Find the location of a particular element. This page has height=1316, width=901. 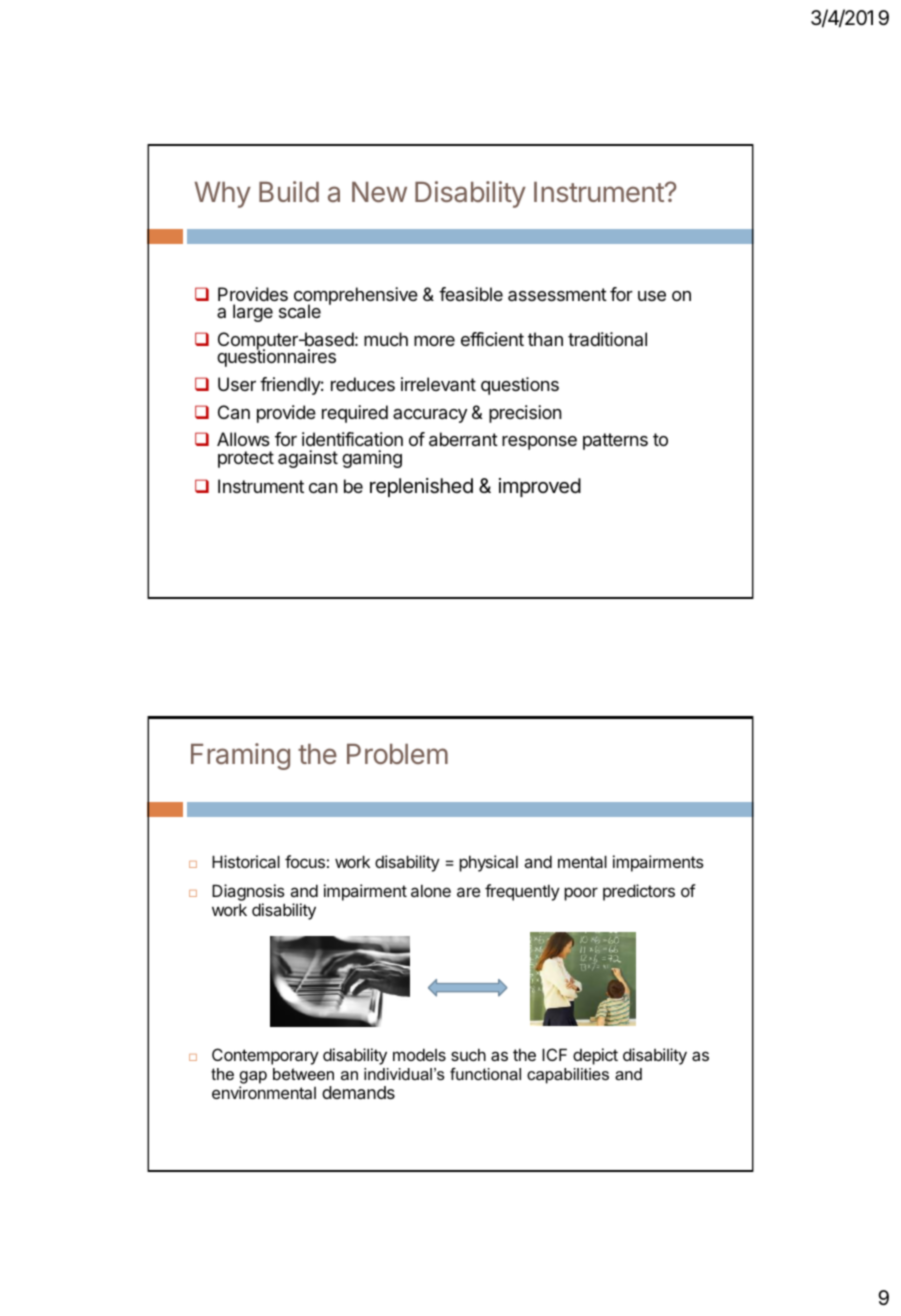

Build is located at coordinates (289, 191).
